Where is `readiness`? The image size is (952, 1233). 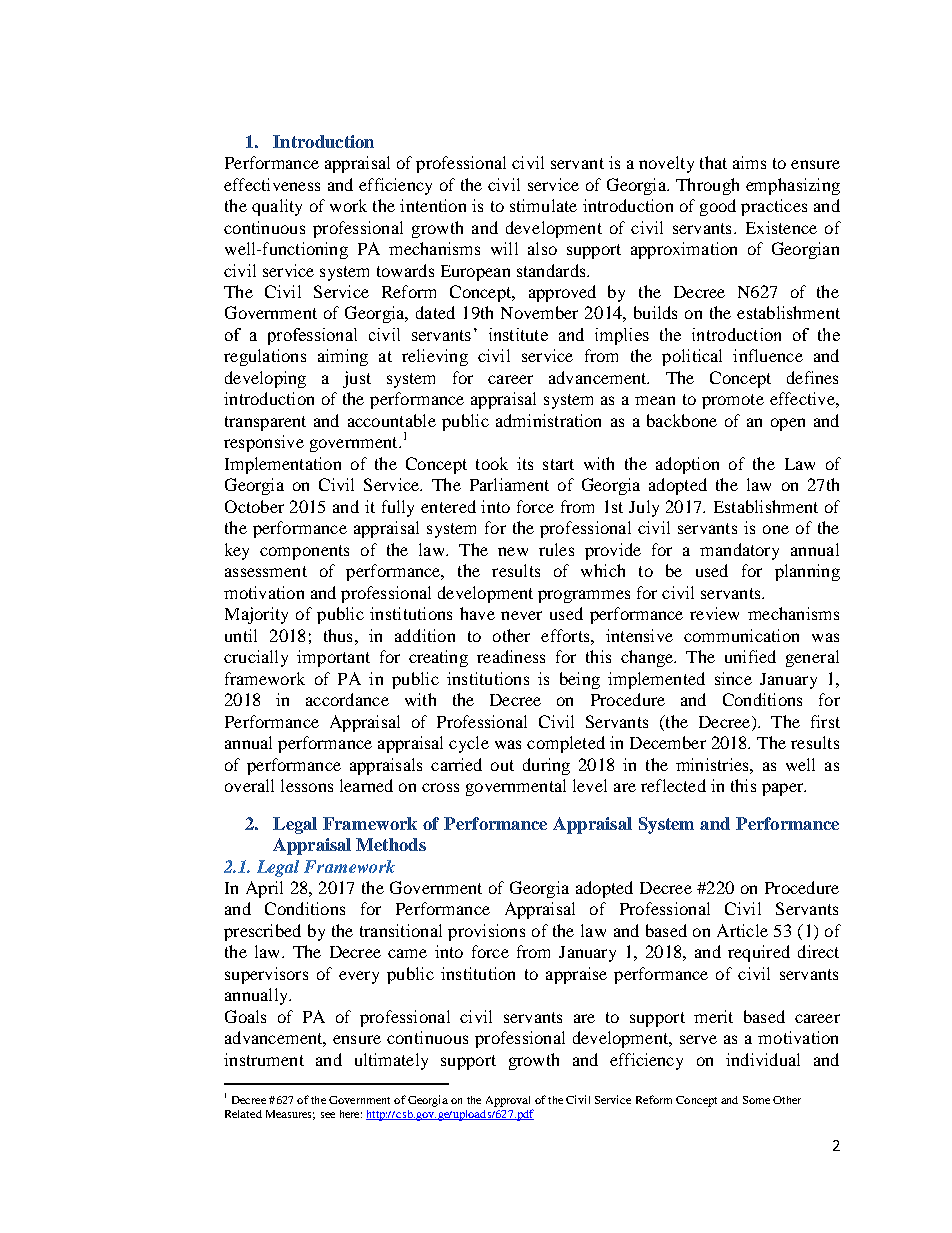 readiness is located at coordinates (511, 656).
